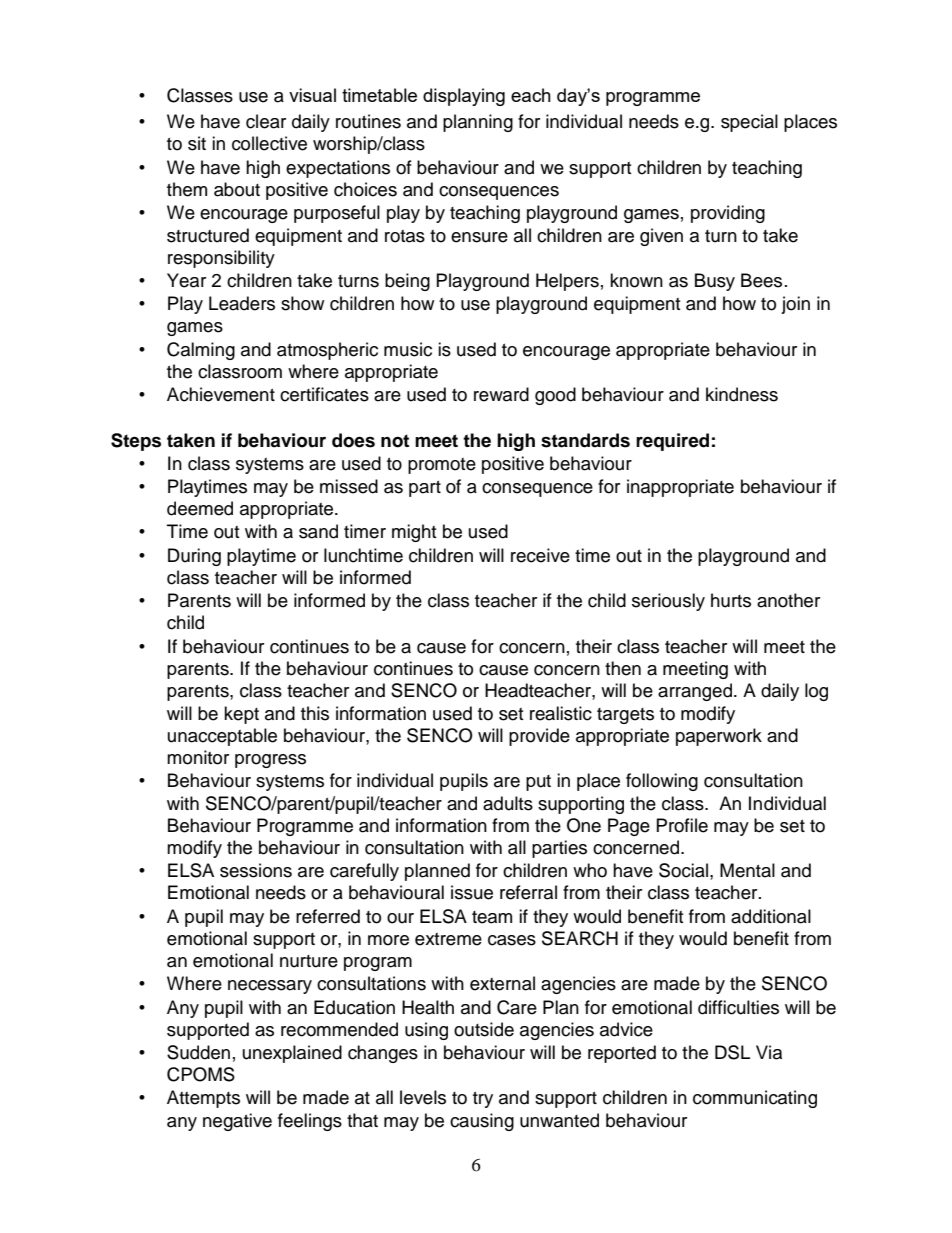 Image resolution: width=952 pixels, height=1233 pixels. What do you see at coordinates (266, 121) in the screenshot?
I see `clear` at bounding box center [266, 121].
